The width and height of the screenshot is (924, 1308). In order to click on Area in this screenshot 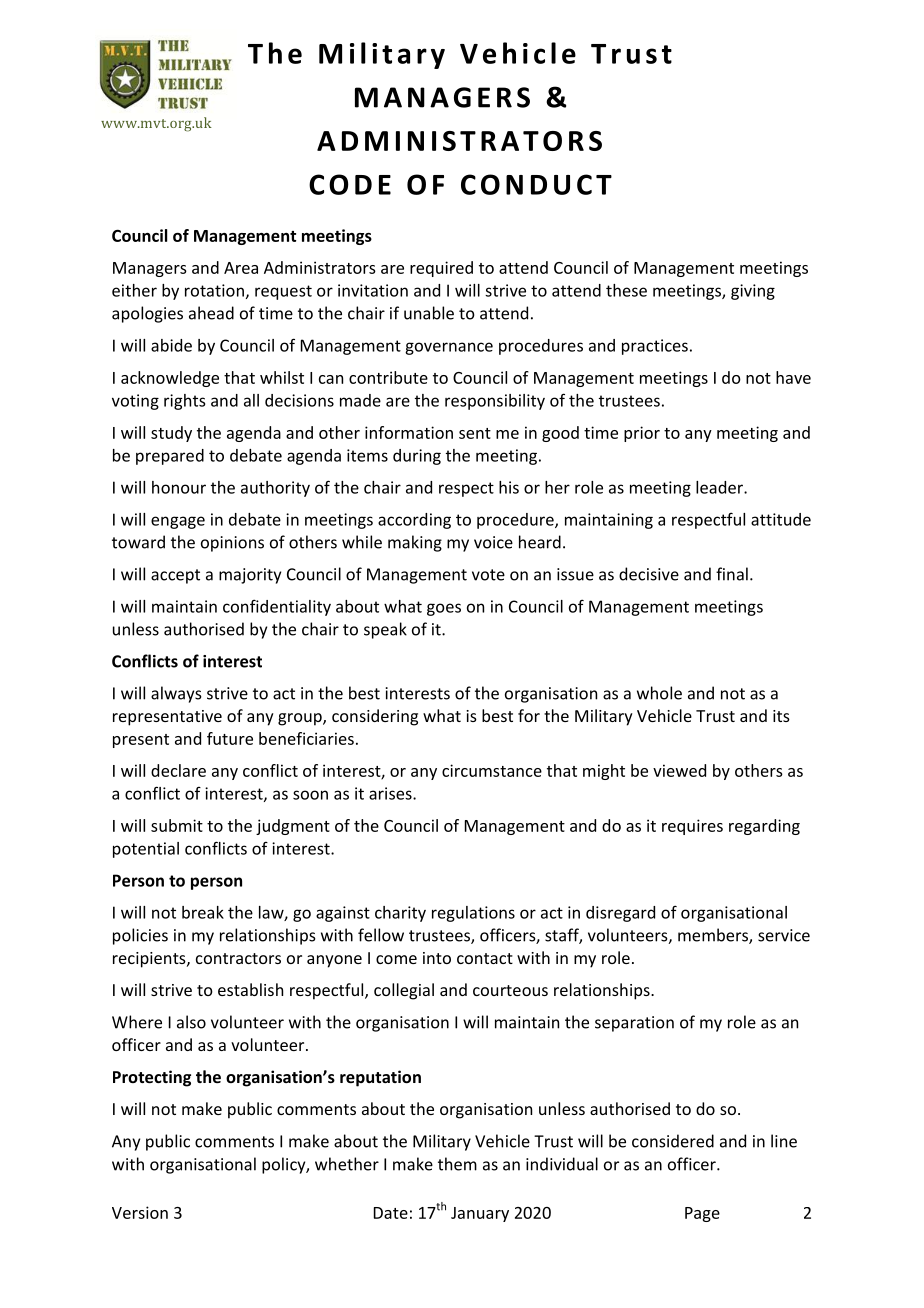, I will do `click(241, 268)`.
